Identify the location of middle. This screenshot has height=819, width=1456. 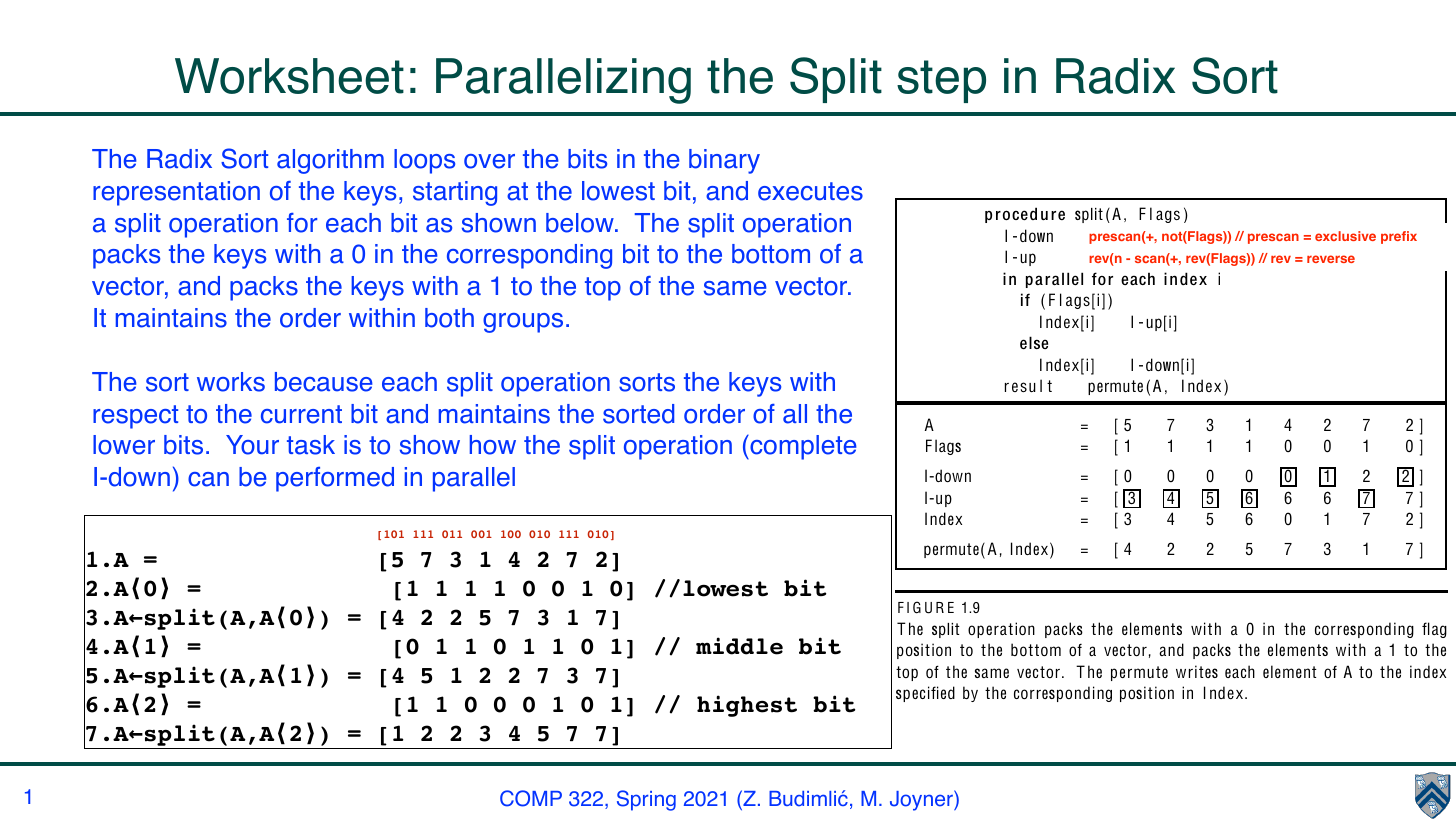
(739, 646).
